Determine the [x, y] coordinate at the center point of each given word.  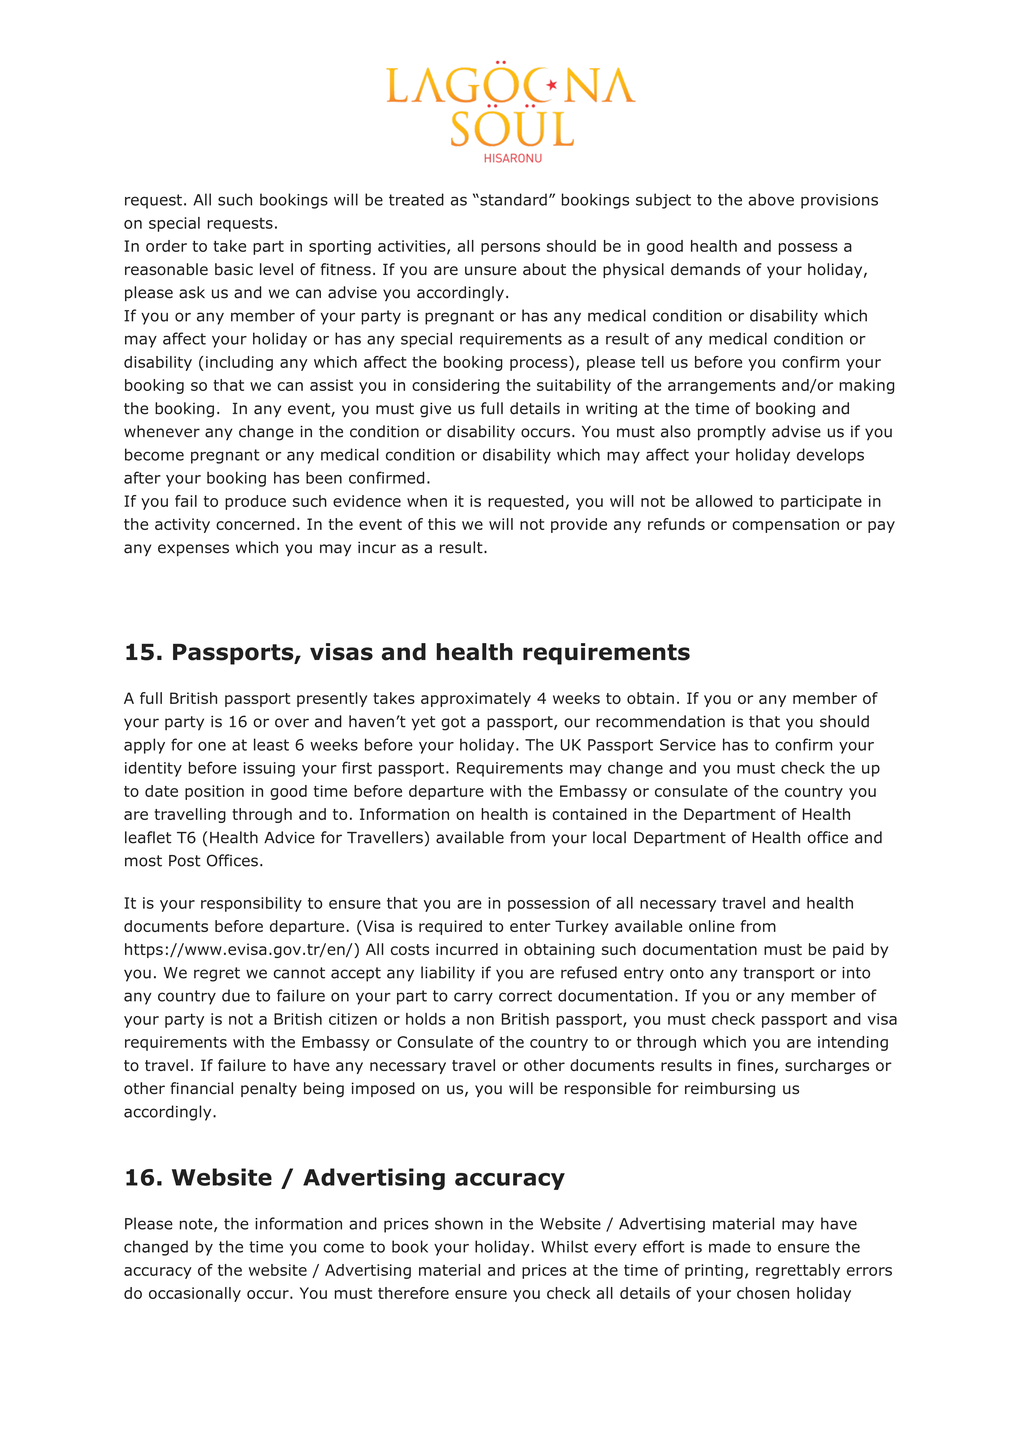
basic [234, 269]
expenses [193, 550]
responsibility [251, 904]
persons [510, 249]
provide [579, 525]
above [771, 199]
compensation [785, 525]
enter [530, 926]
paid [848, 950]
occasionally [195, 1294]
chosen [763, 1293]
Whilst [564, 1246]
